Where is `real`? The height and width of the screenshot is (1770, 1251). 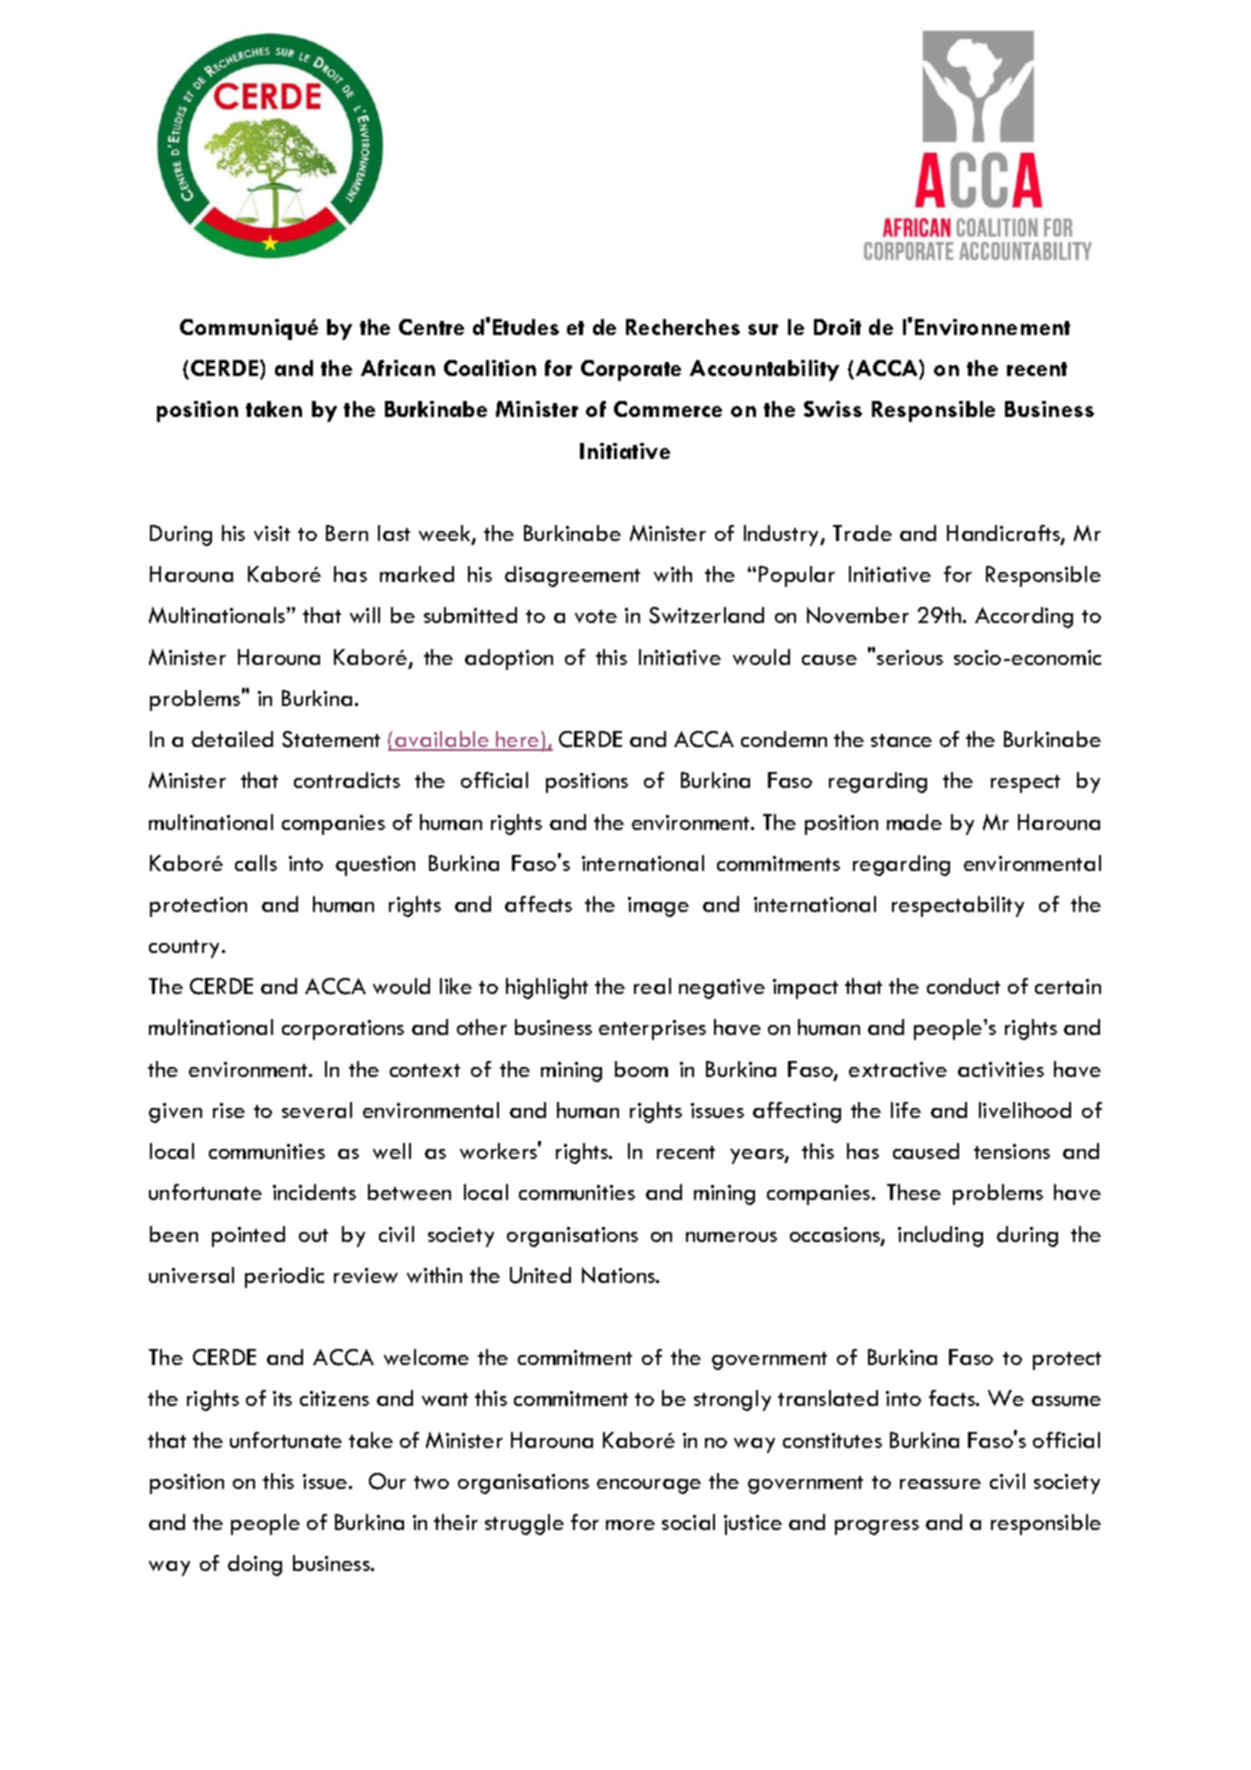 real is located at coordinates (652, 986).
